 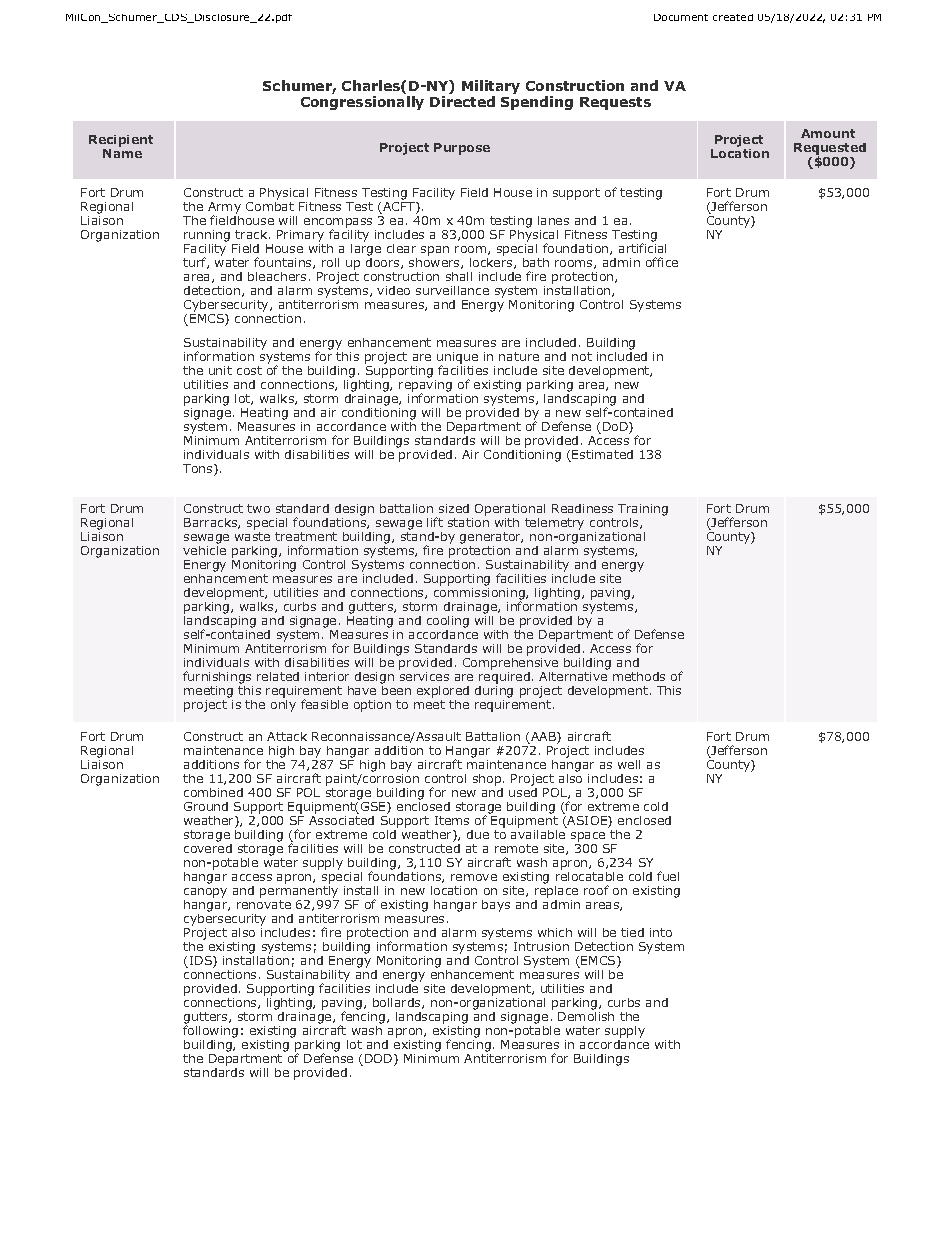 What do you see at coordinates (661, 932) in the image?
I see `into` at bounding box center [661, 932].
